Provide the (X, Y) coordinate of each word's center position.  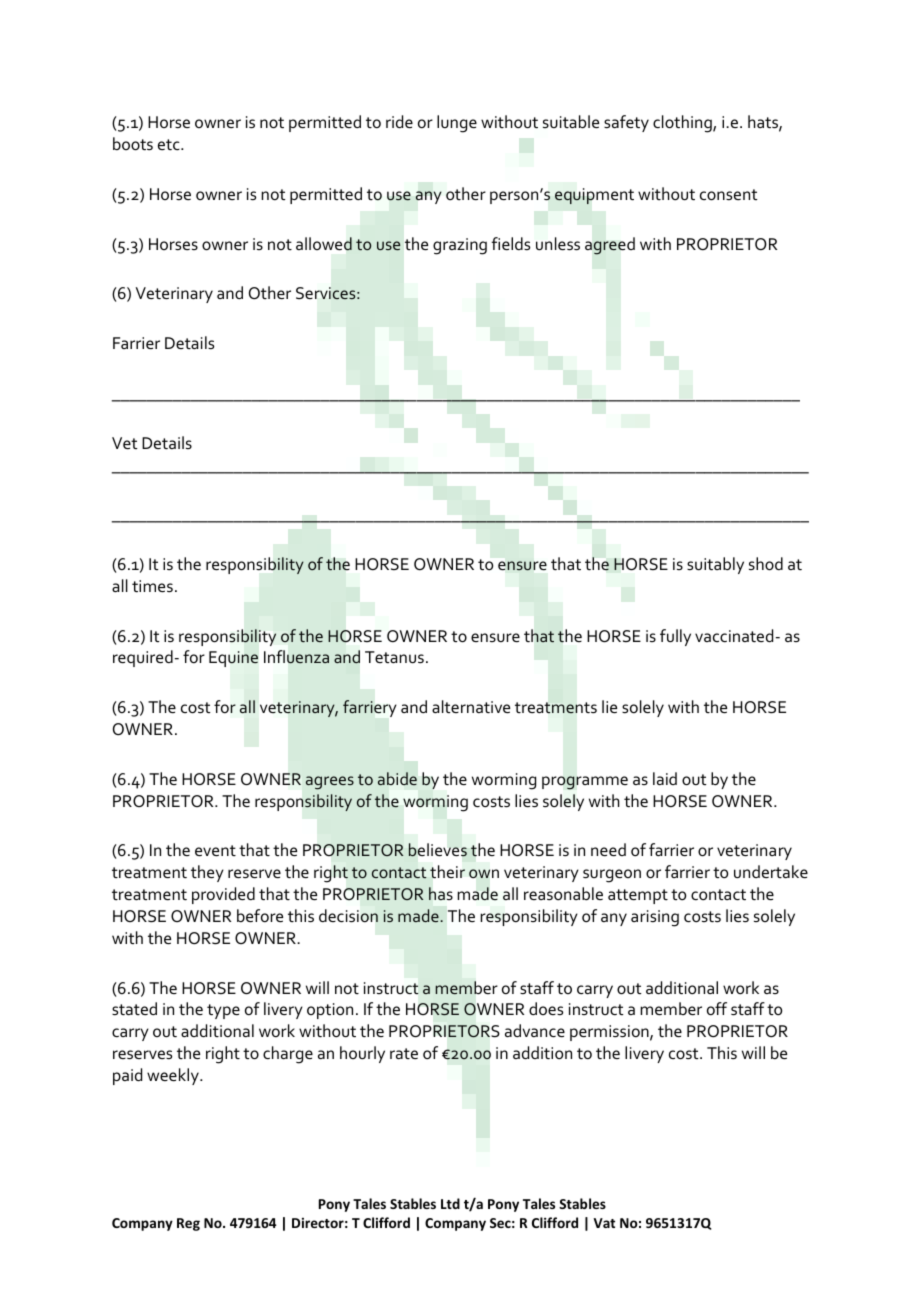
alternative (471, 707)
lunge (457, 124)
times (152, 586)
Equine (233, 659)
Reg (188, 1224)
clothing (683, 124)
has (441, 894)
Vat (604, 1223)
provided (223, 895)
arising (655, 918)
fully (675, 637)
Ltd (450, 1203)
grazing (460, 246)
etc (170, 145)
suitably (715, 565)
